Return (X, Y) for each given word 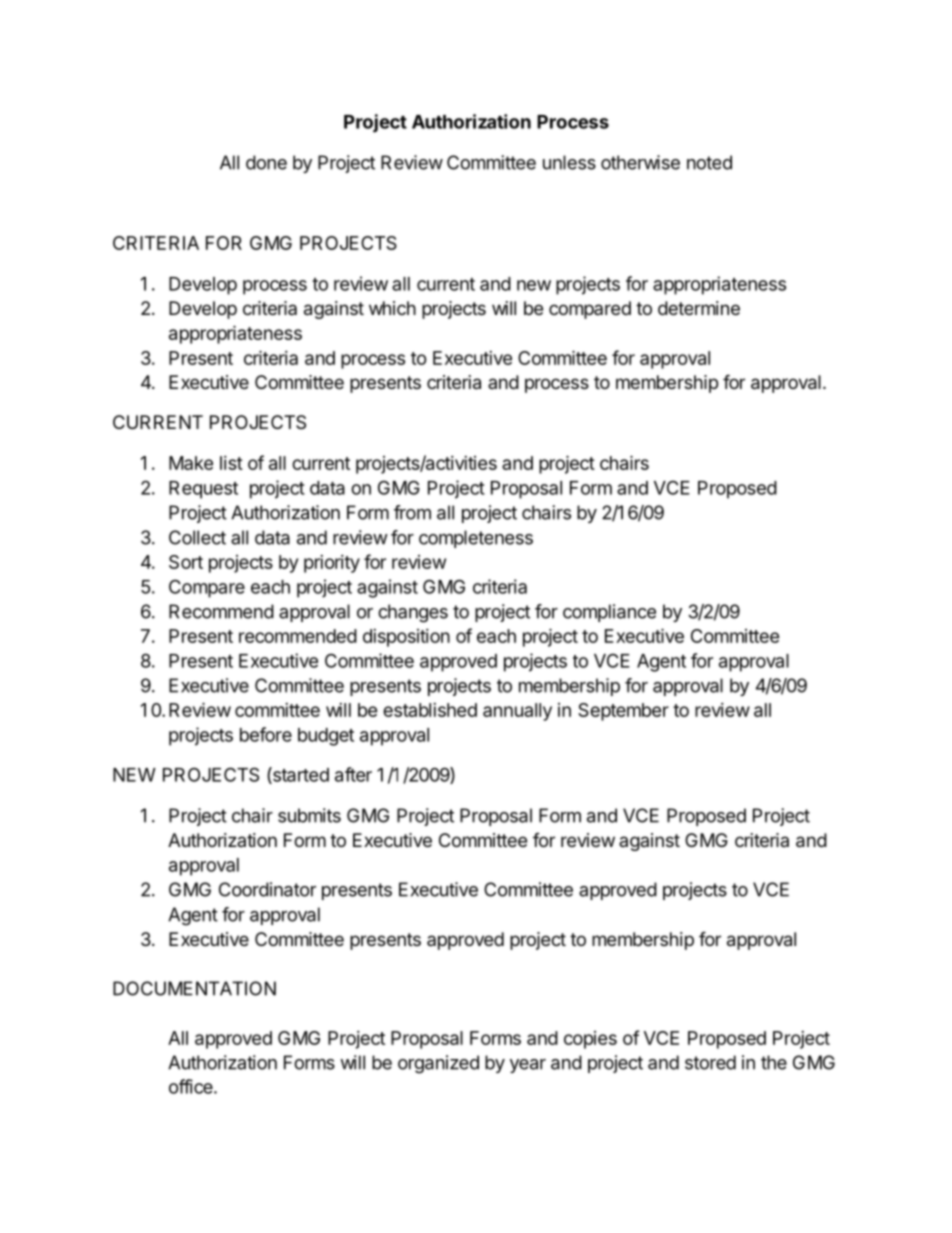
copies (590, 1040)
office (192, 1086)
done (266, 162)
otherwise (640, 162)
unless (569, 162)
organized (438, 1064)
